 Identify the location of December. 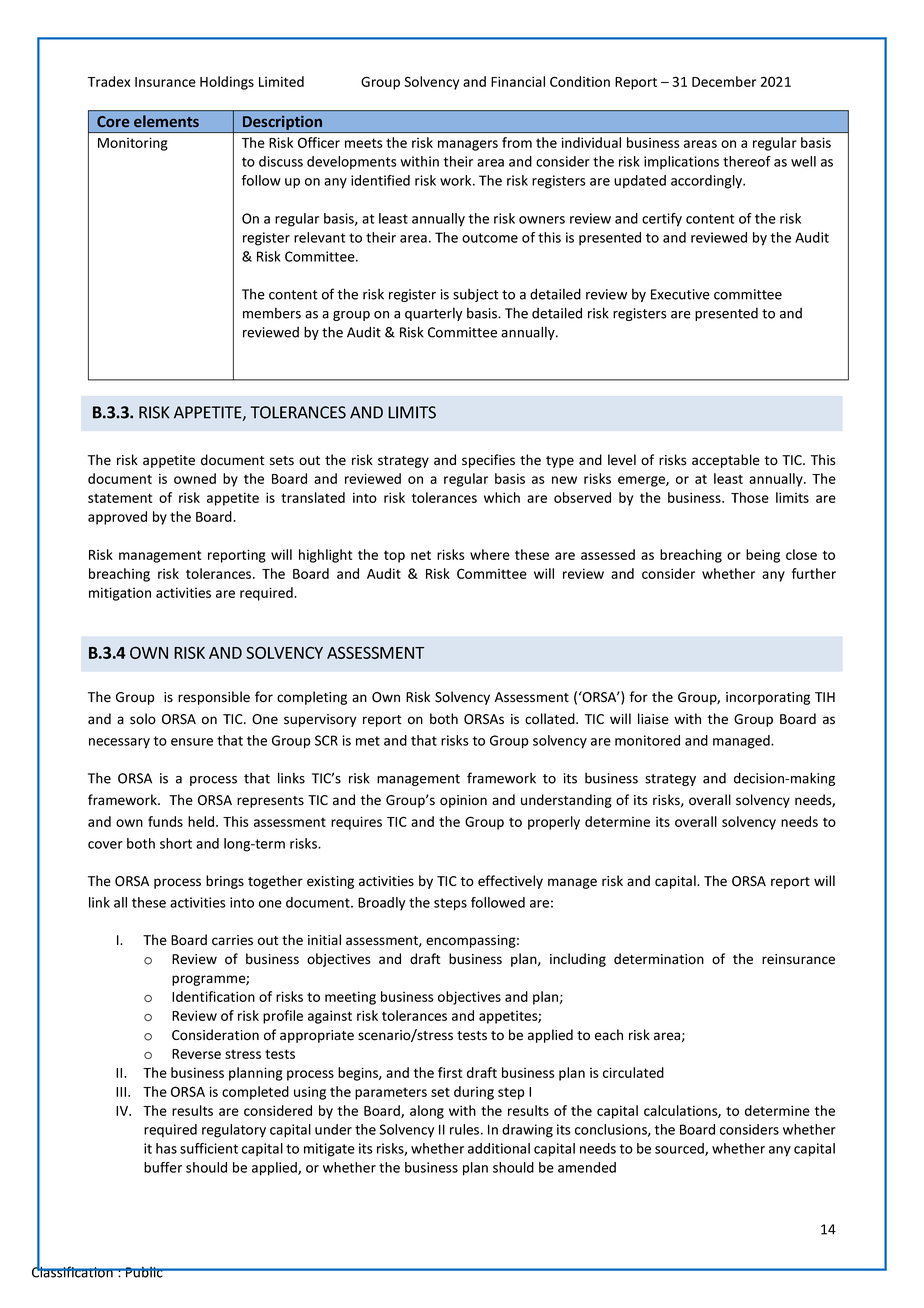
(724, 81).
